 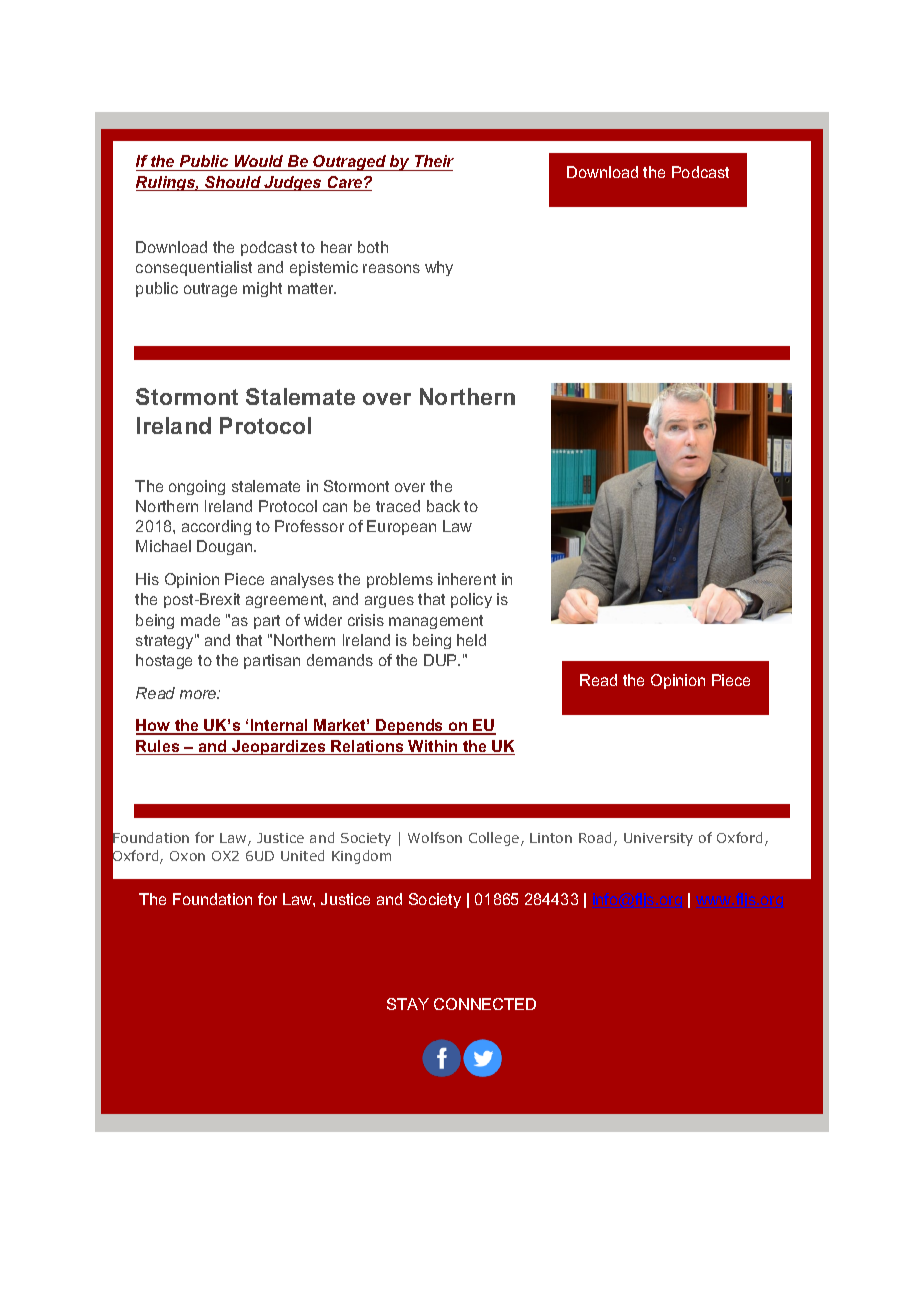 I want to click on Road, so click(x=597, y=839).
